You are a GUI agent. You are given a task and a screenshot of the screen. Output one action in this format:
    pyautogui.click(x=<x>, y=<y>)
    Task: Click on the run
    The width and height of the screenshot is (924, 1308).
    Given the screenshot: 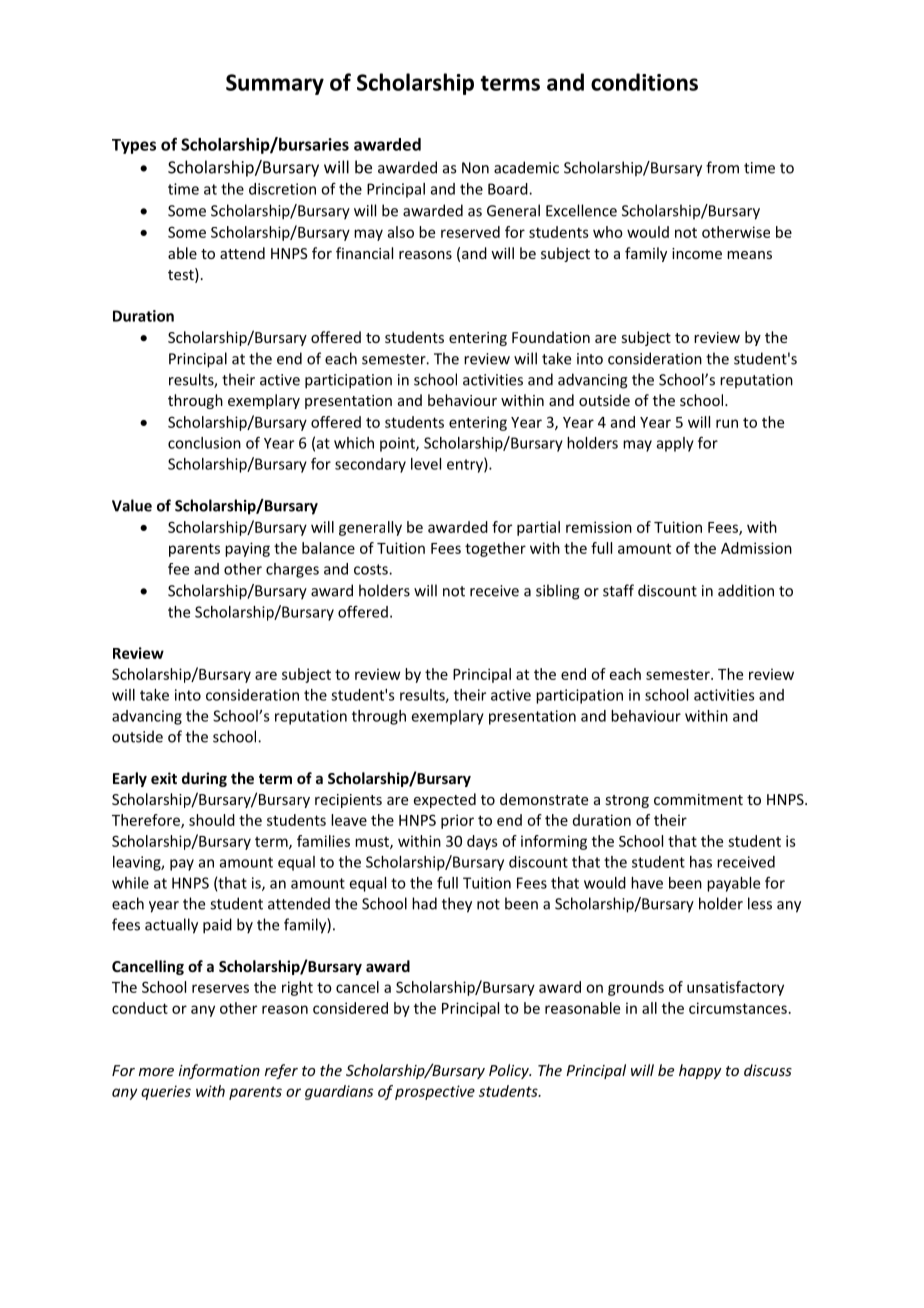 What is the action you would take?
    pyautogui.click(x=727, y=423)
